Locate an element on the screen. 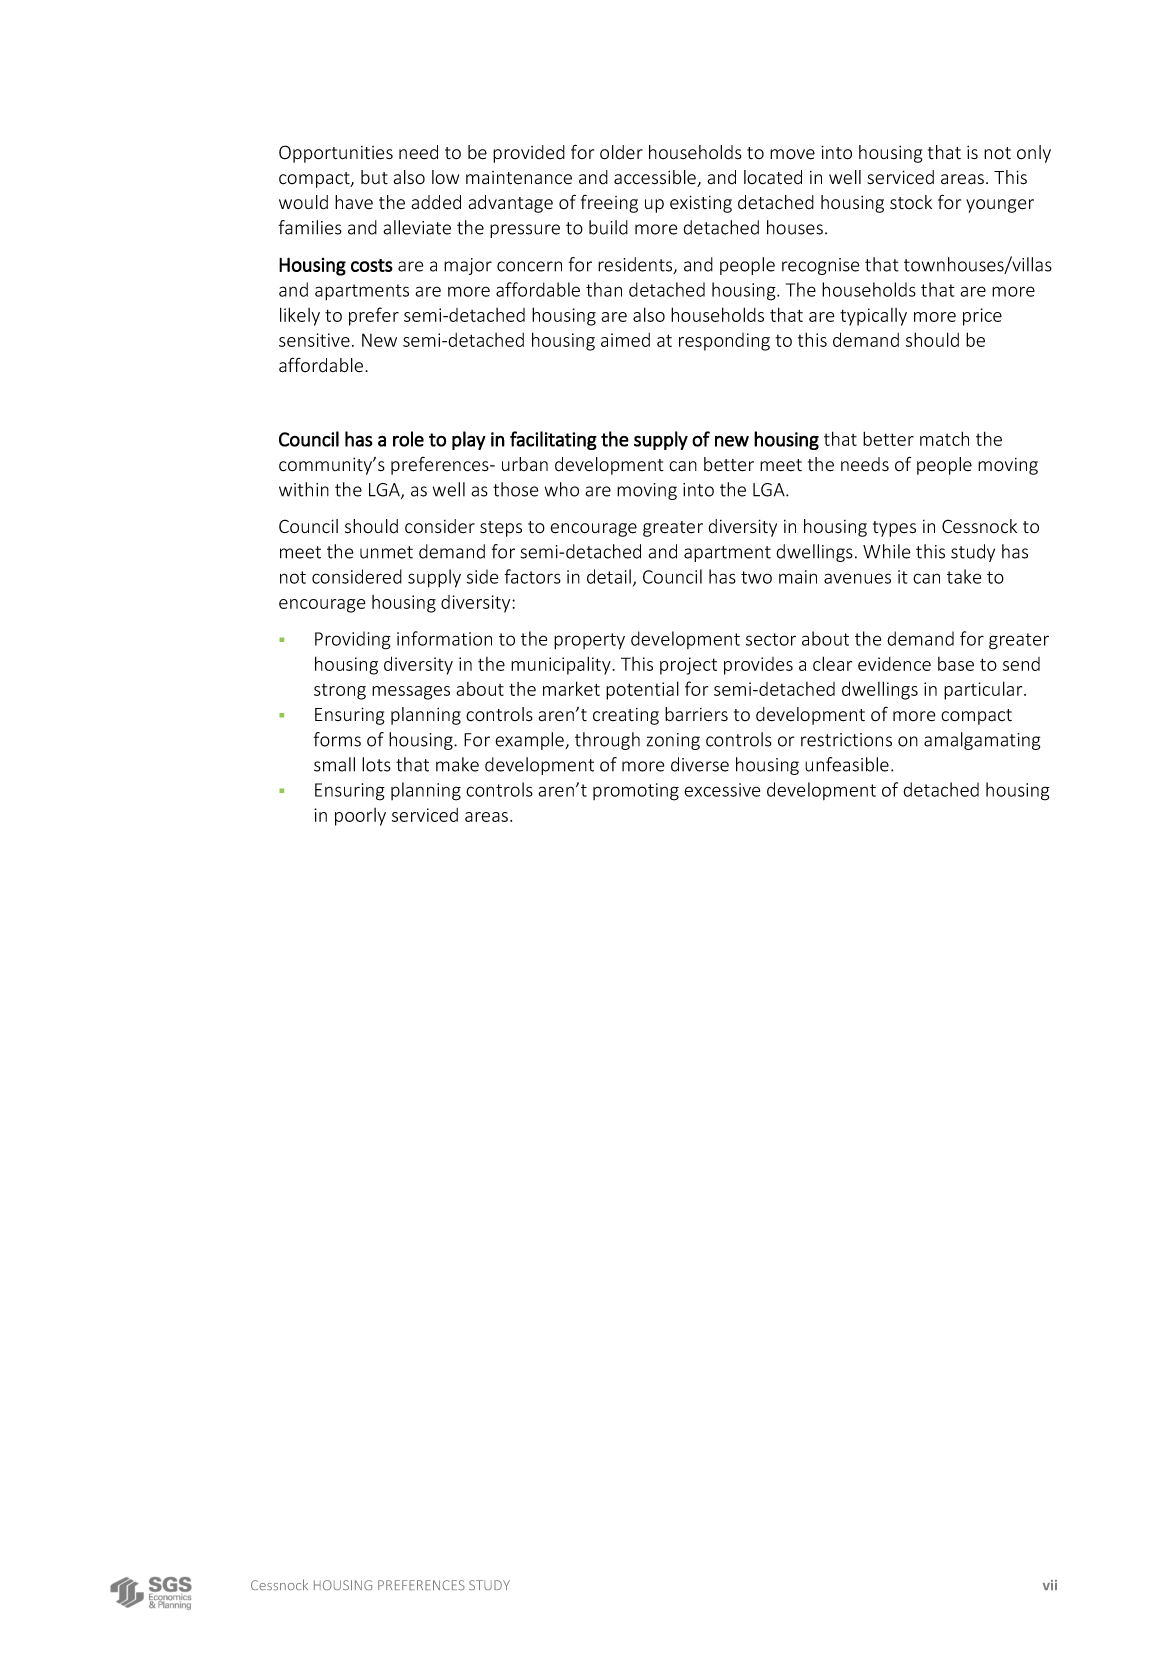 The width and height of the screenshot is (1169, 1653). Providing is located at coordinates (353, 640).
